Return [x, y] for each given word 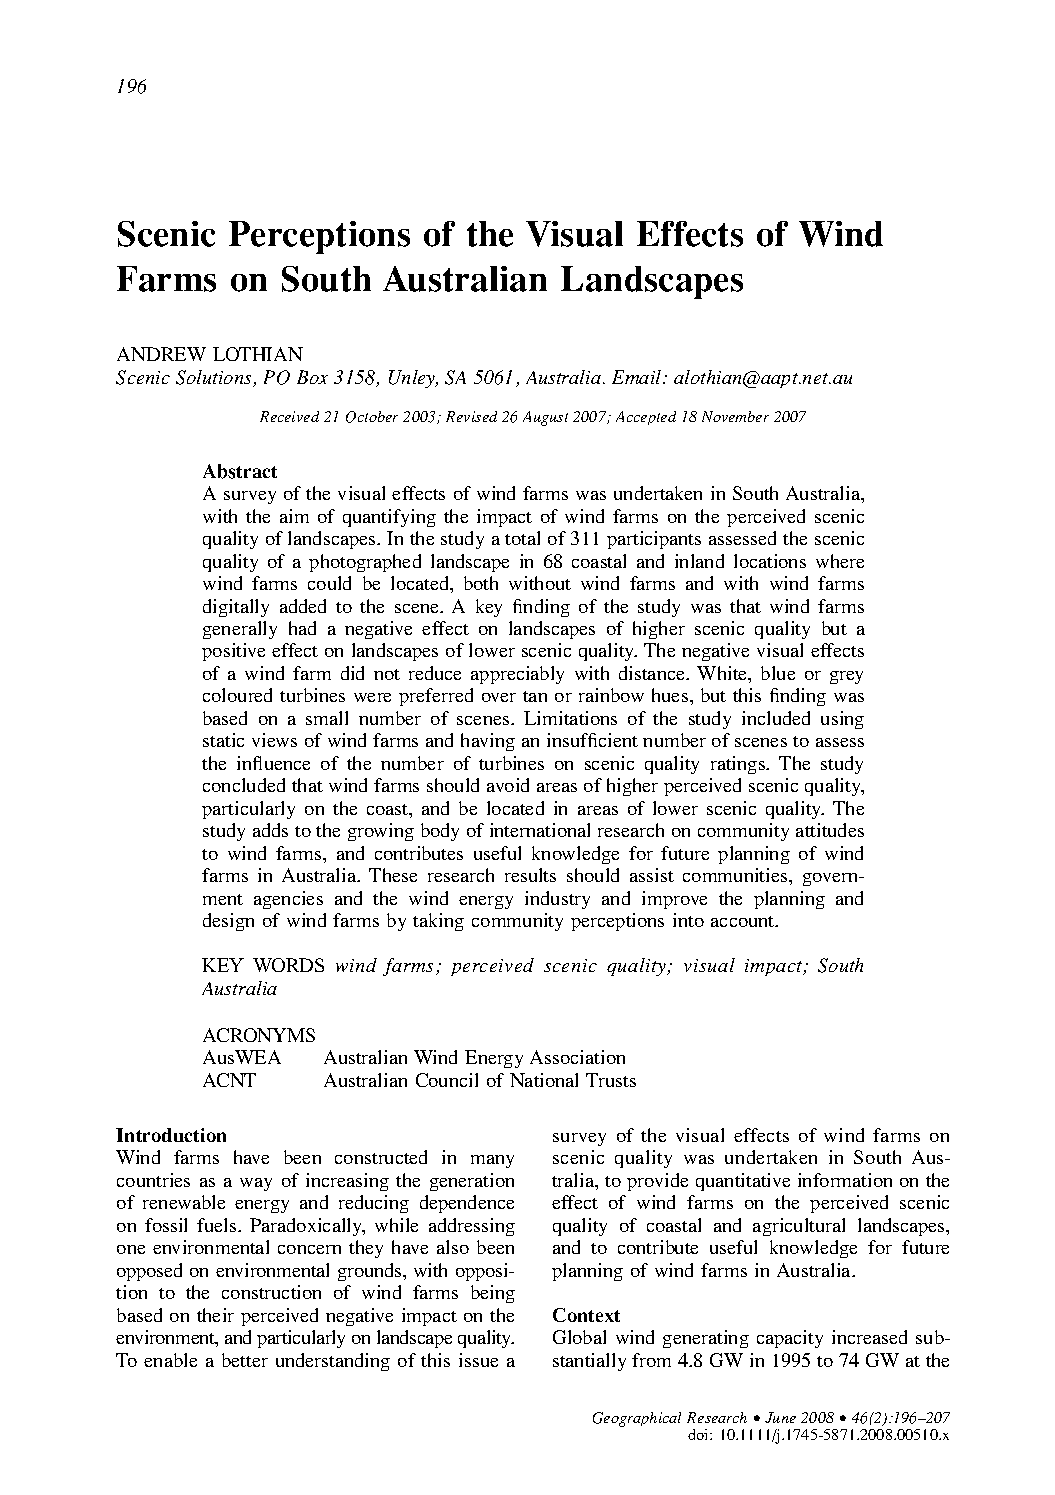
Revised [471, 416]
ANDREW [161, 354]
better [245, 1360]
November [735, 416]
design [228, 922]
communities [736, 875]
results [530, 875]
